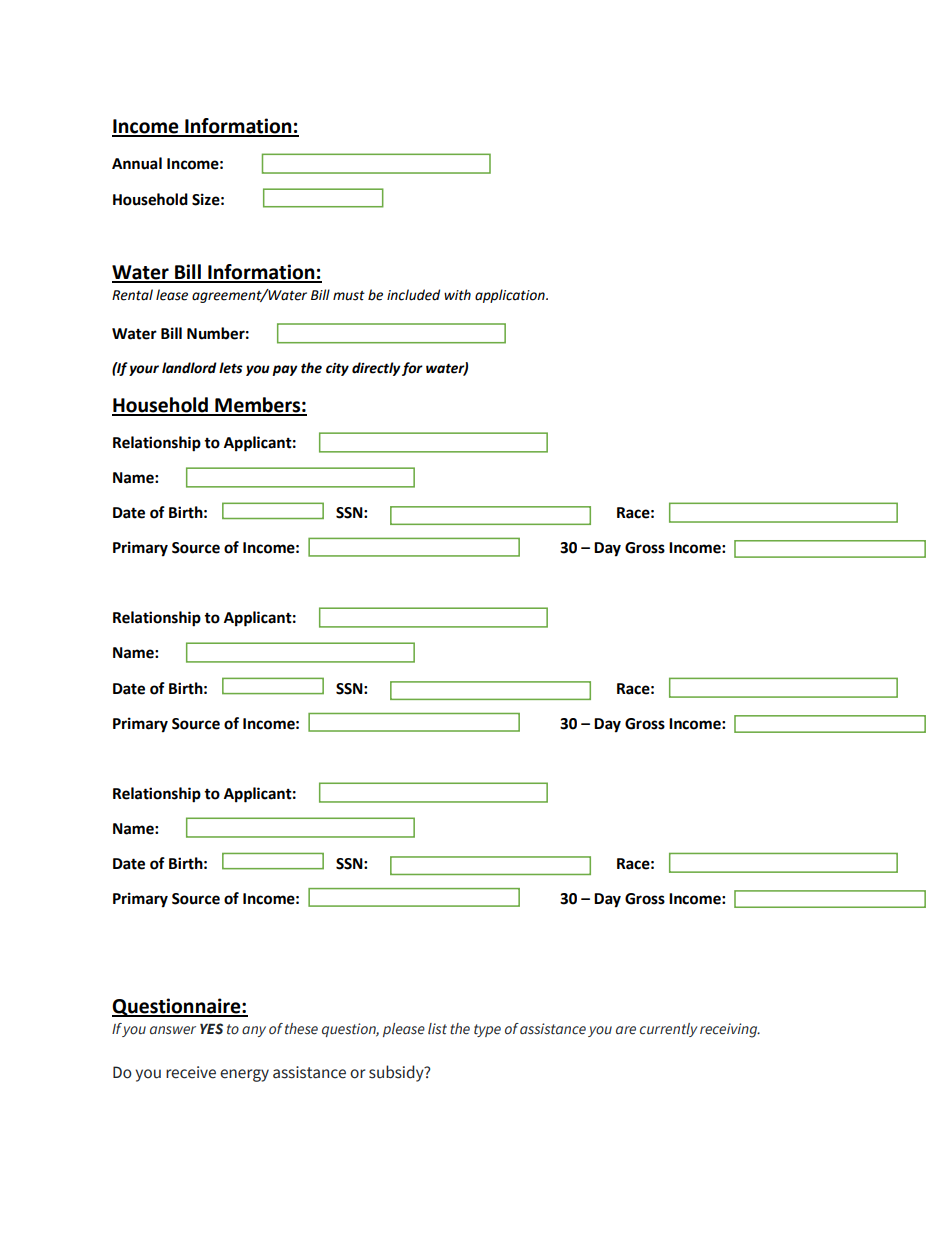  Describe the element at coordinates (413, 295) in the document. I see `included` at that location.
